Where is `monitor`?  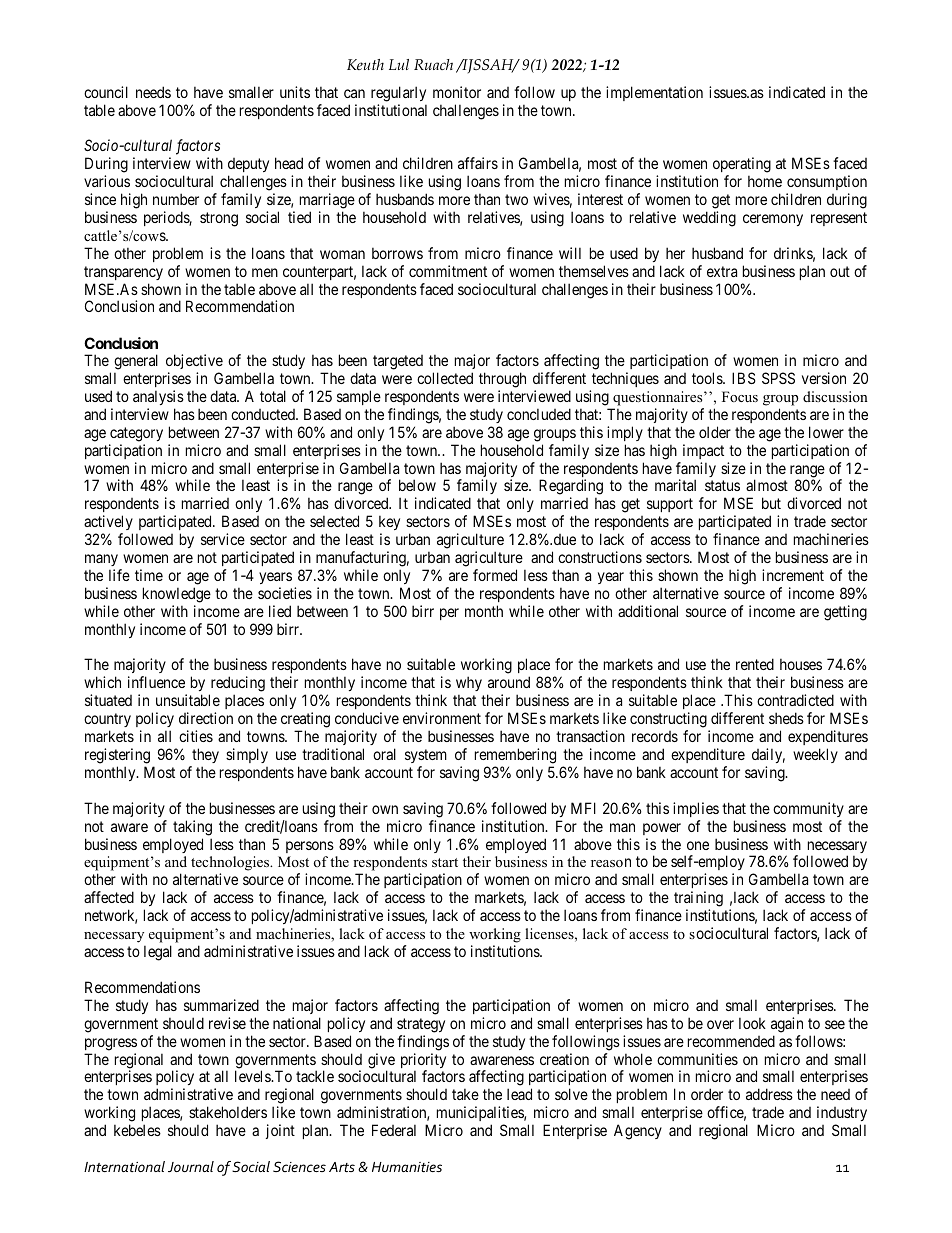 monitor is located at coordinates (457, 92).
